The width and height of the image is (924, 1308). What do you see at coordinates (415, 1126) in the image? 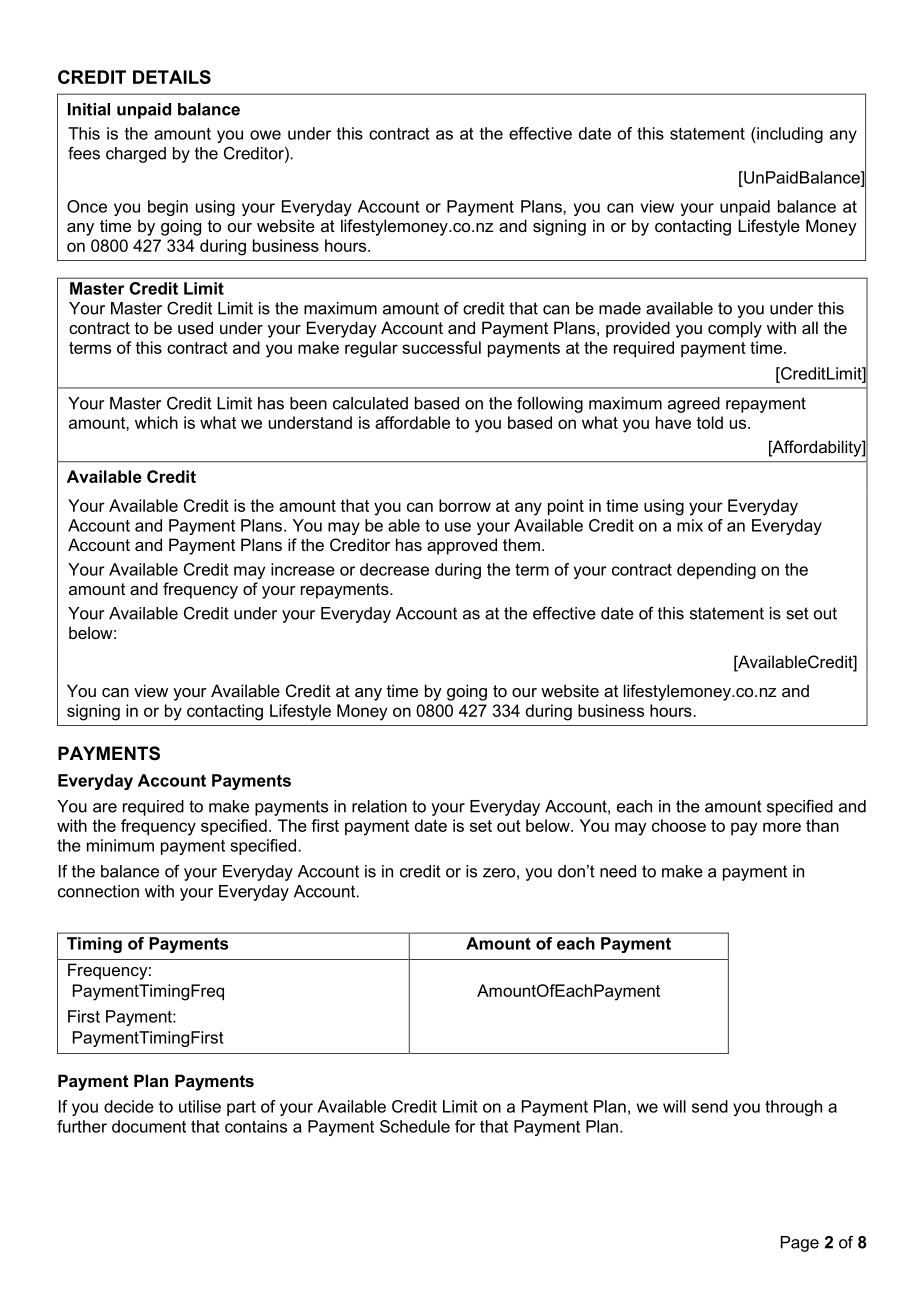
I see `Schedule` at bounding box center [415, 1126].
